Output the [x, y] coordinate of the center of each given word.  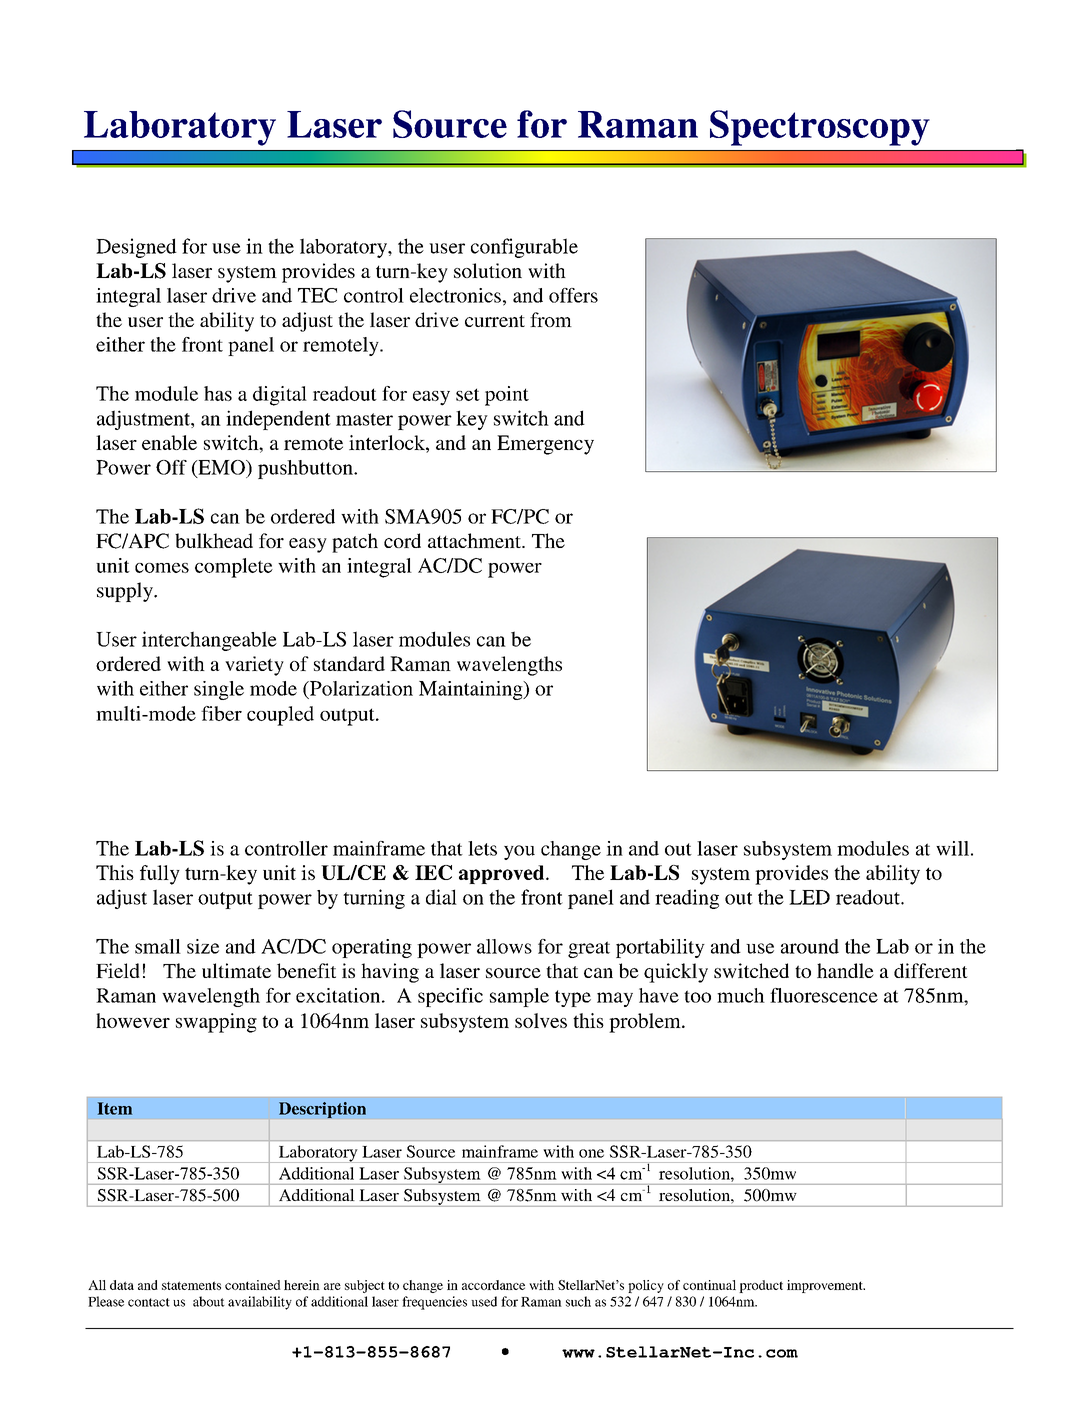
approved [503, 874]
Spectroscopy [820, 128]
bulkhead [214, 540]
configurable [524, 248]
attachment [475, 540]
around [810, 946]
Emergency [545, 445]
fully [160, 875]
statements [191, 1285]
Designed [136, 248]
